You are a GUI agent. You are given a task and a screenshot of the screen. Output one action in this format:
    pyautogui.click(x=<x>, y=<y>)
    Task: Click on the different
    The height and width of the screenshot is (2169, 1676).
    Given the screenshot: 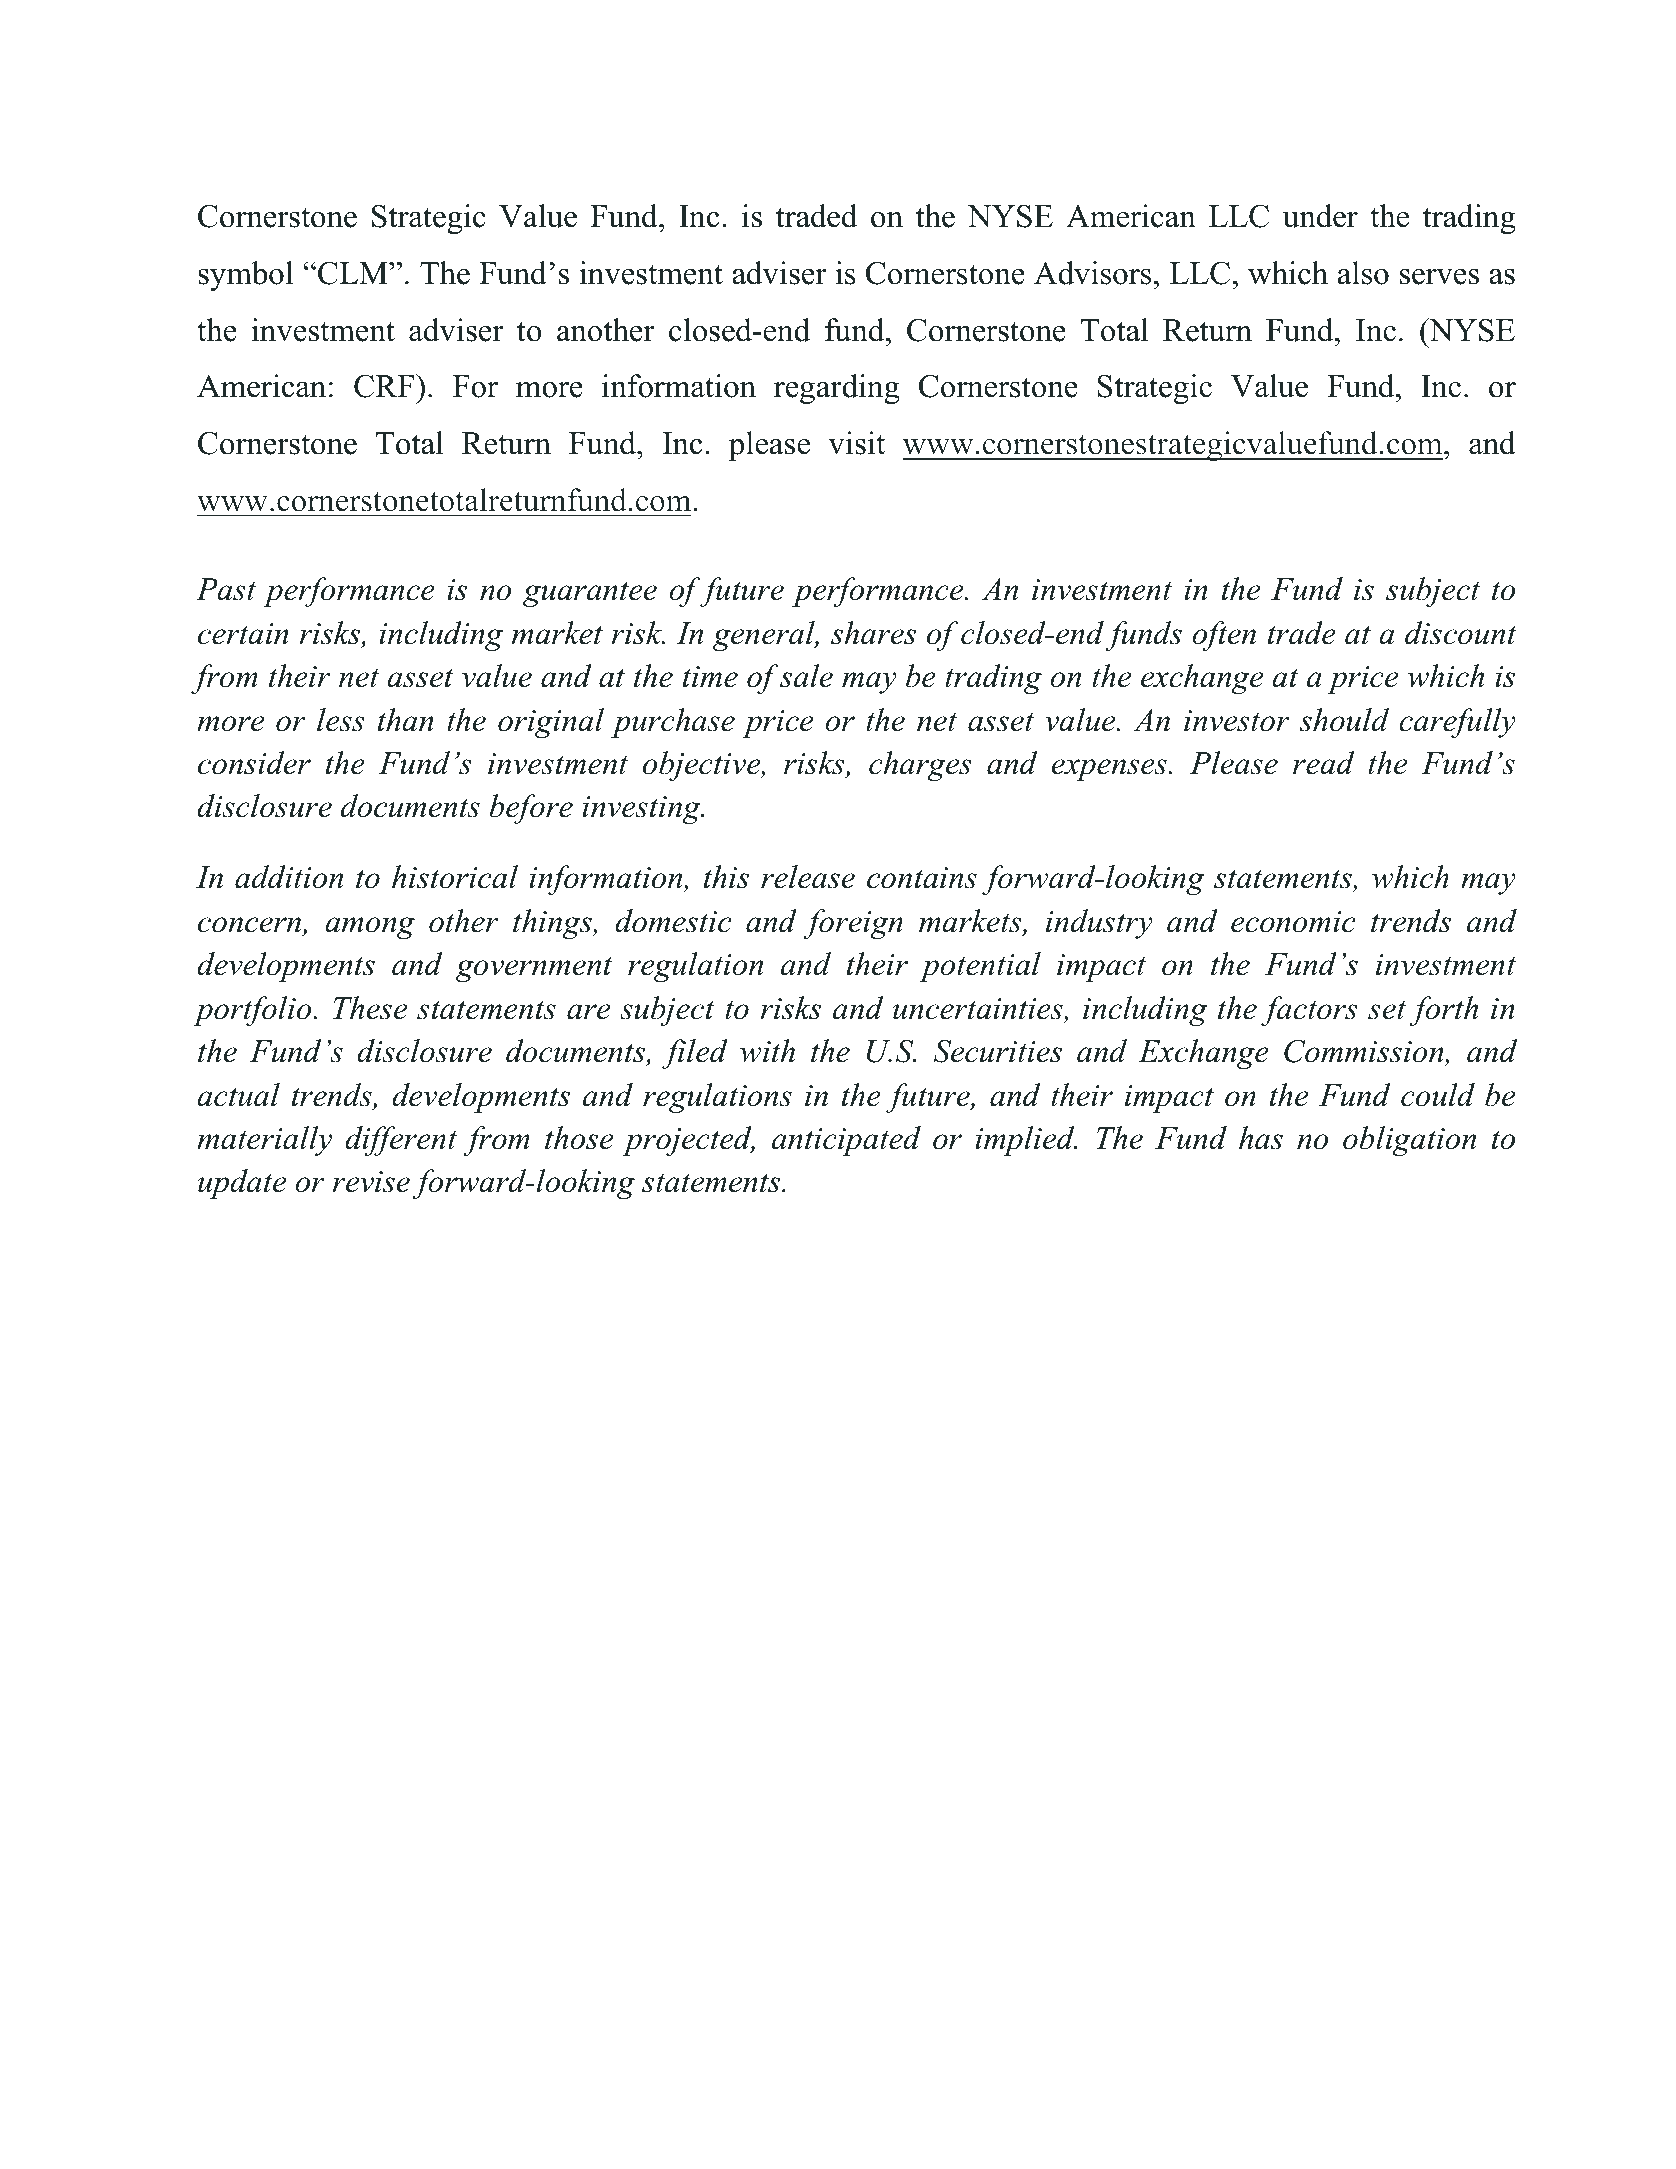 What is the action you would take?
    pyautogui.click(x=401, y=1141)
